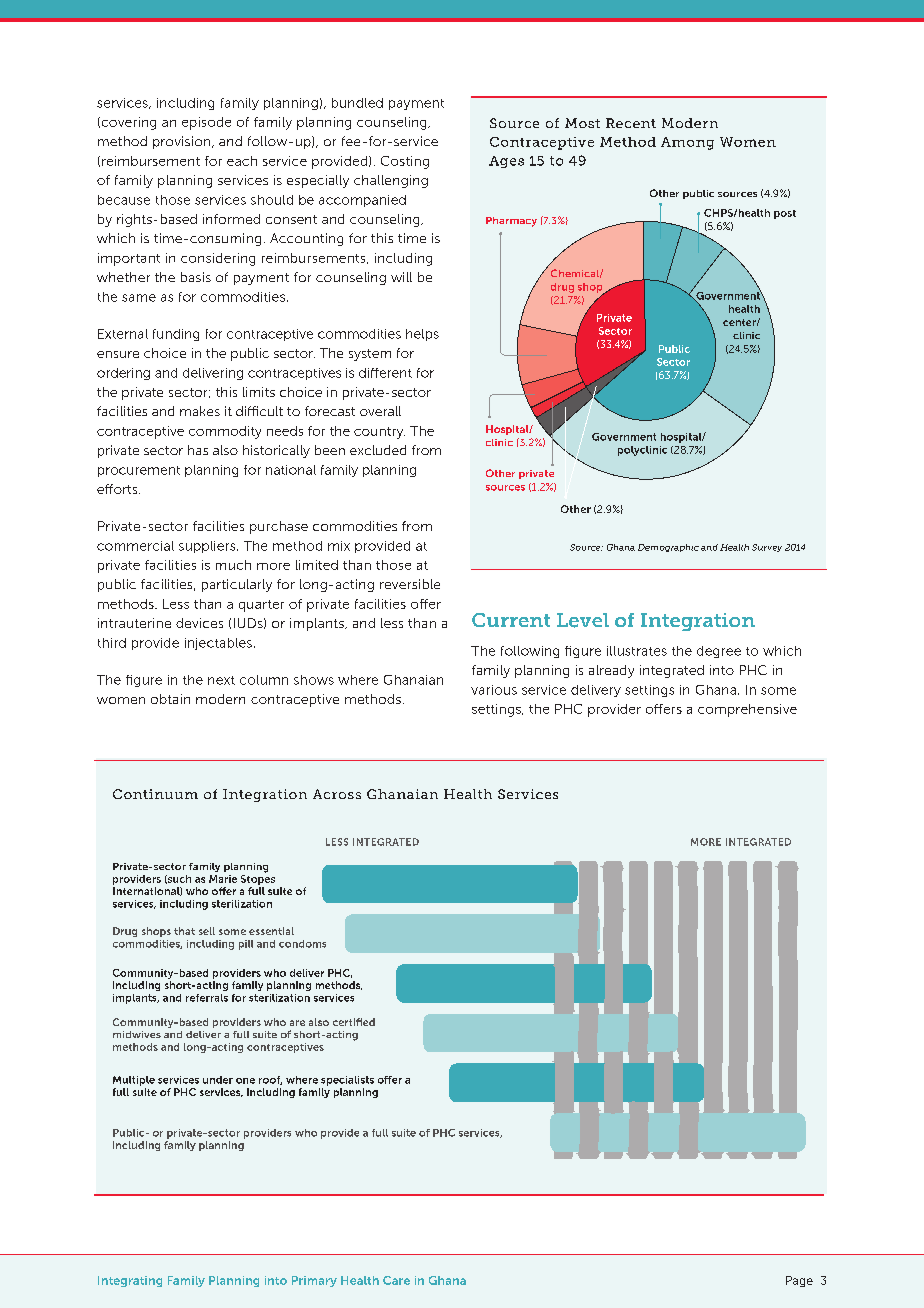 The width and height of the screenshot is (924, 1308). What do you see at coordinates (130, 1281) in the screenshot?
I see `Integrating` at bounding box center [130, 1281].
